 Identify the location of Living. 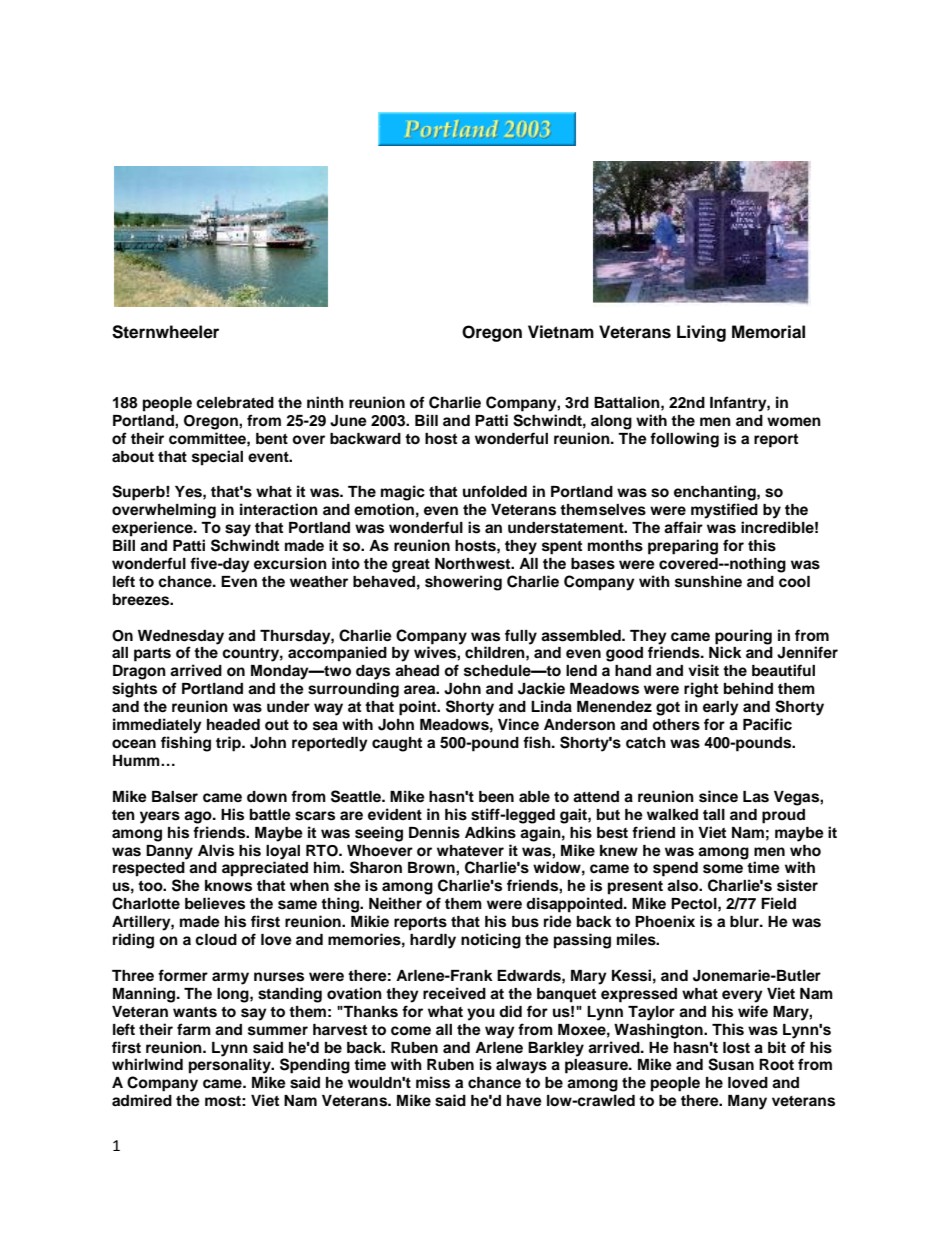
(701, 333).
